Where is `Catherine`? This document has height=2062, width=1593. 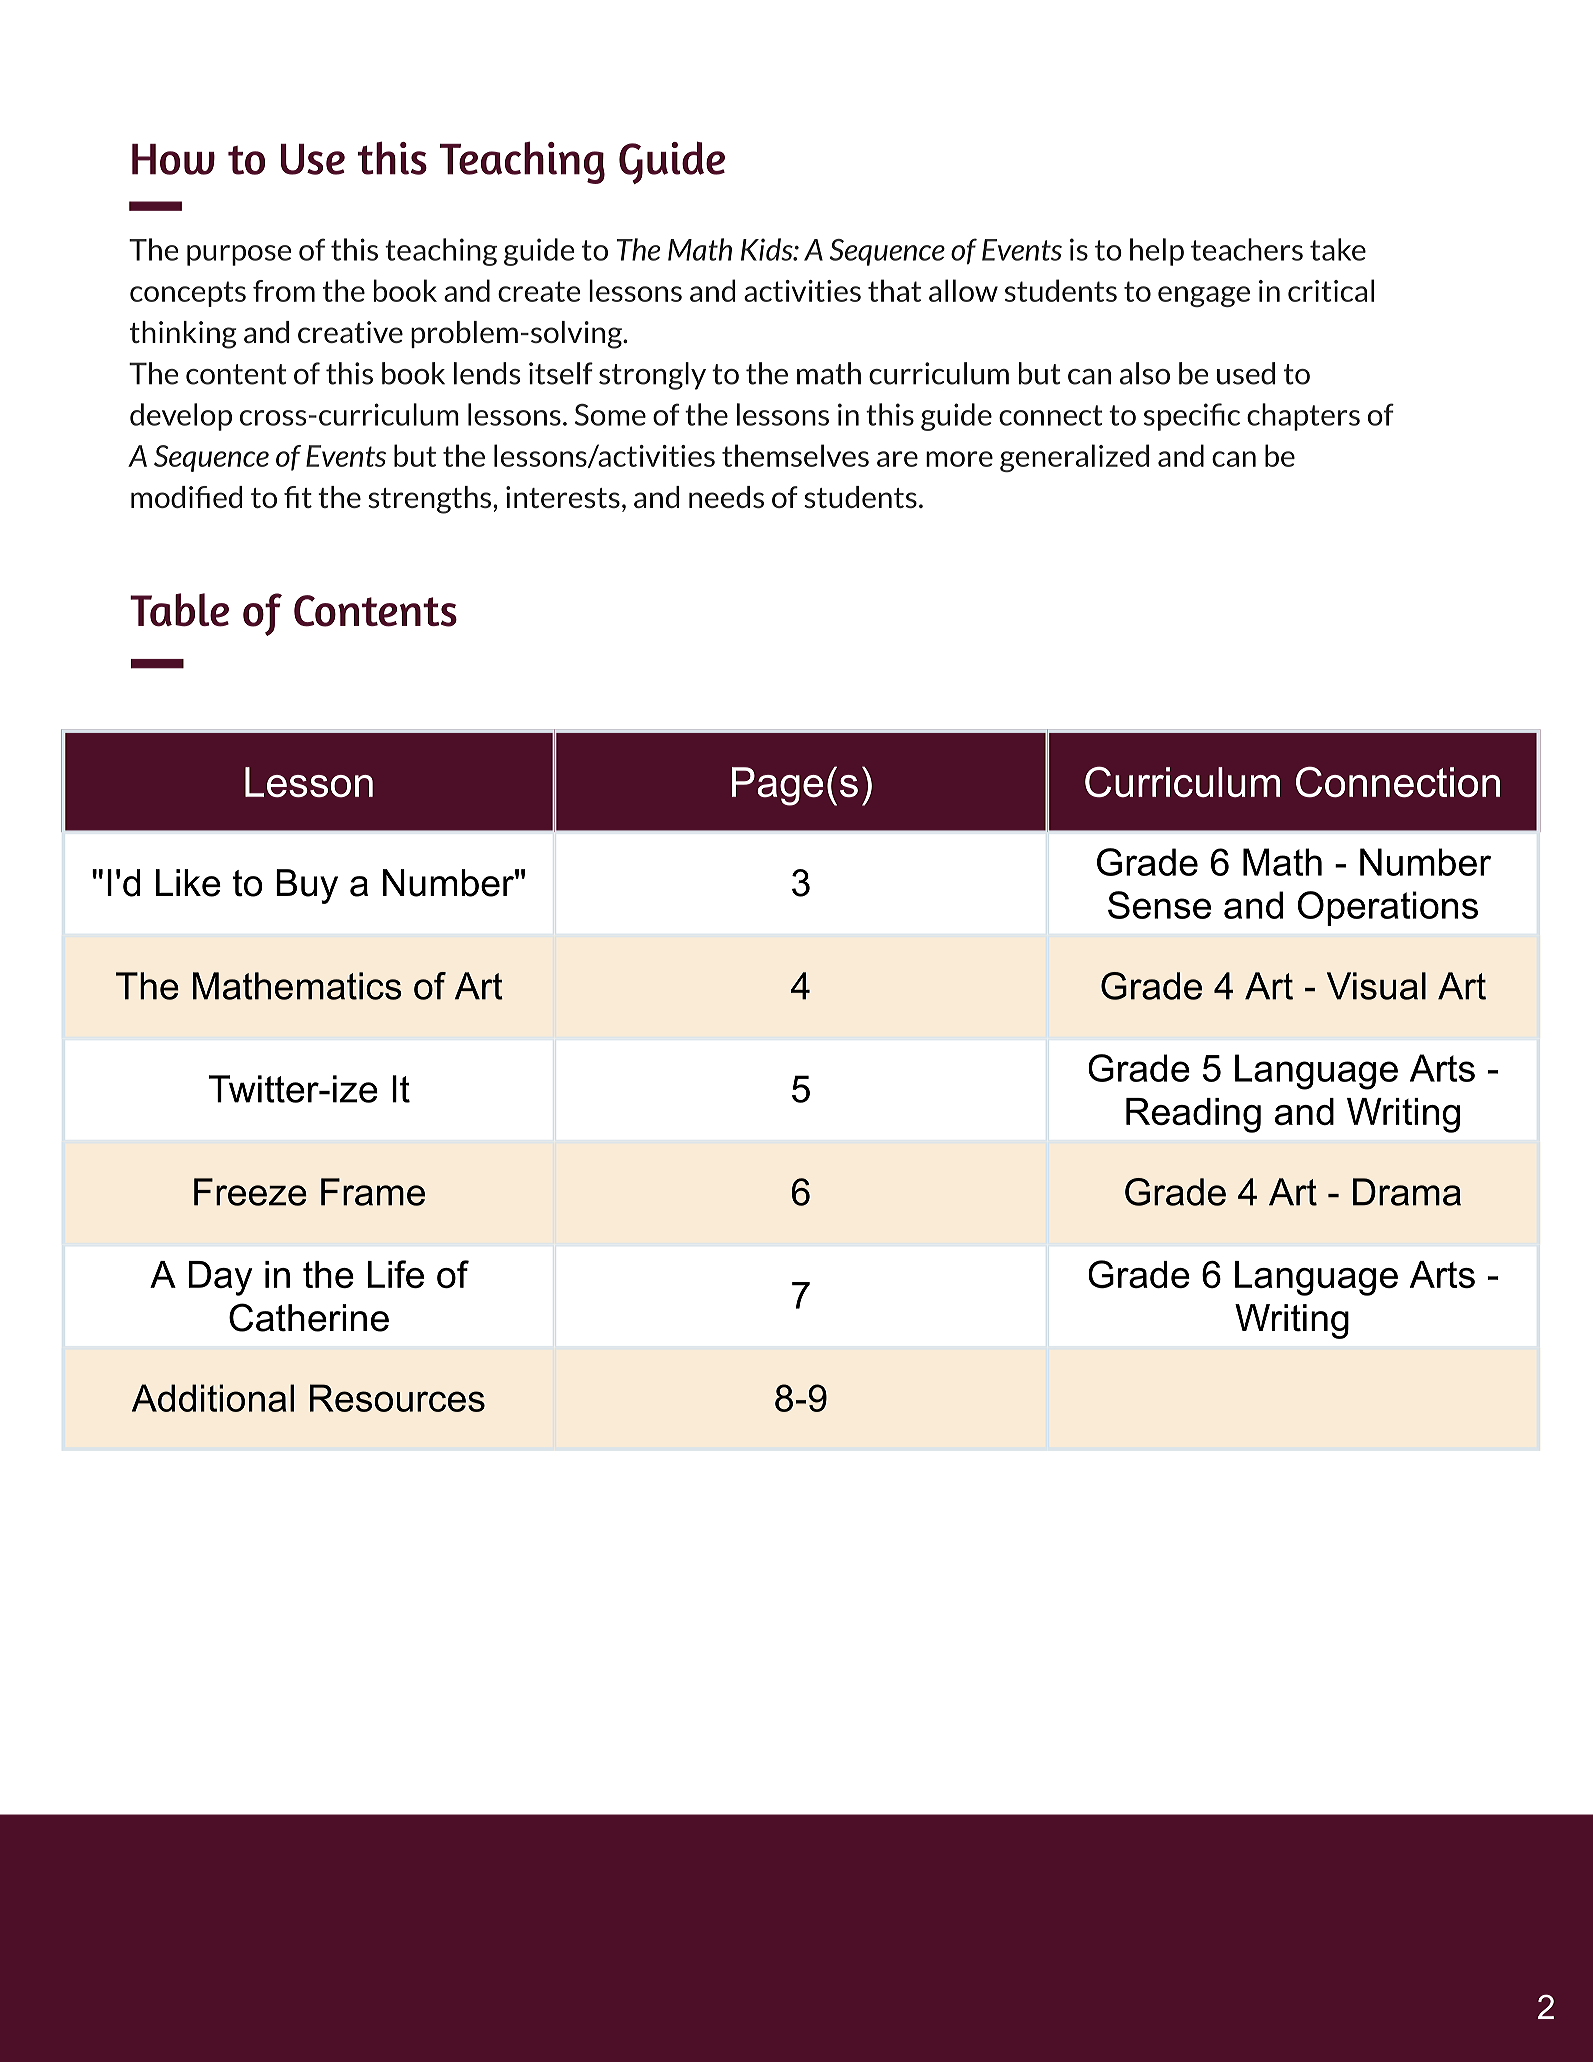 Catherine is located at coordinates (309, 1317).
